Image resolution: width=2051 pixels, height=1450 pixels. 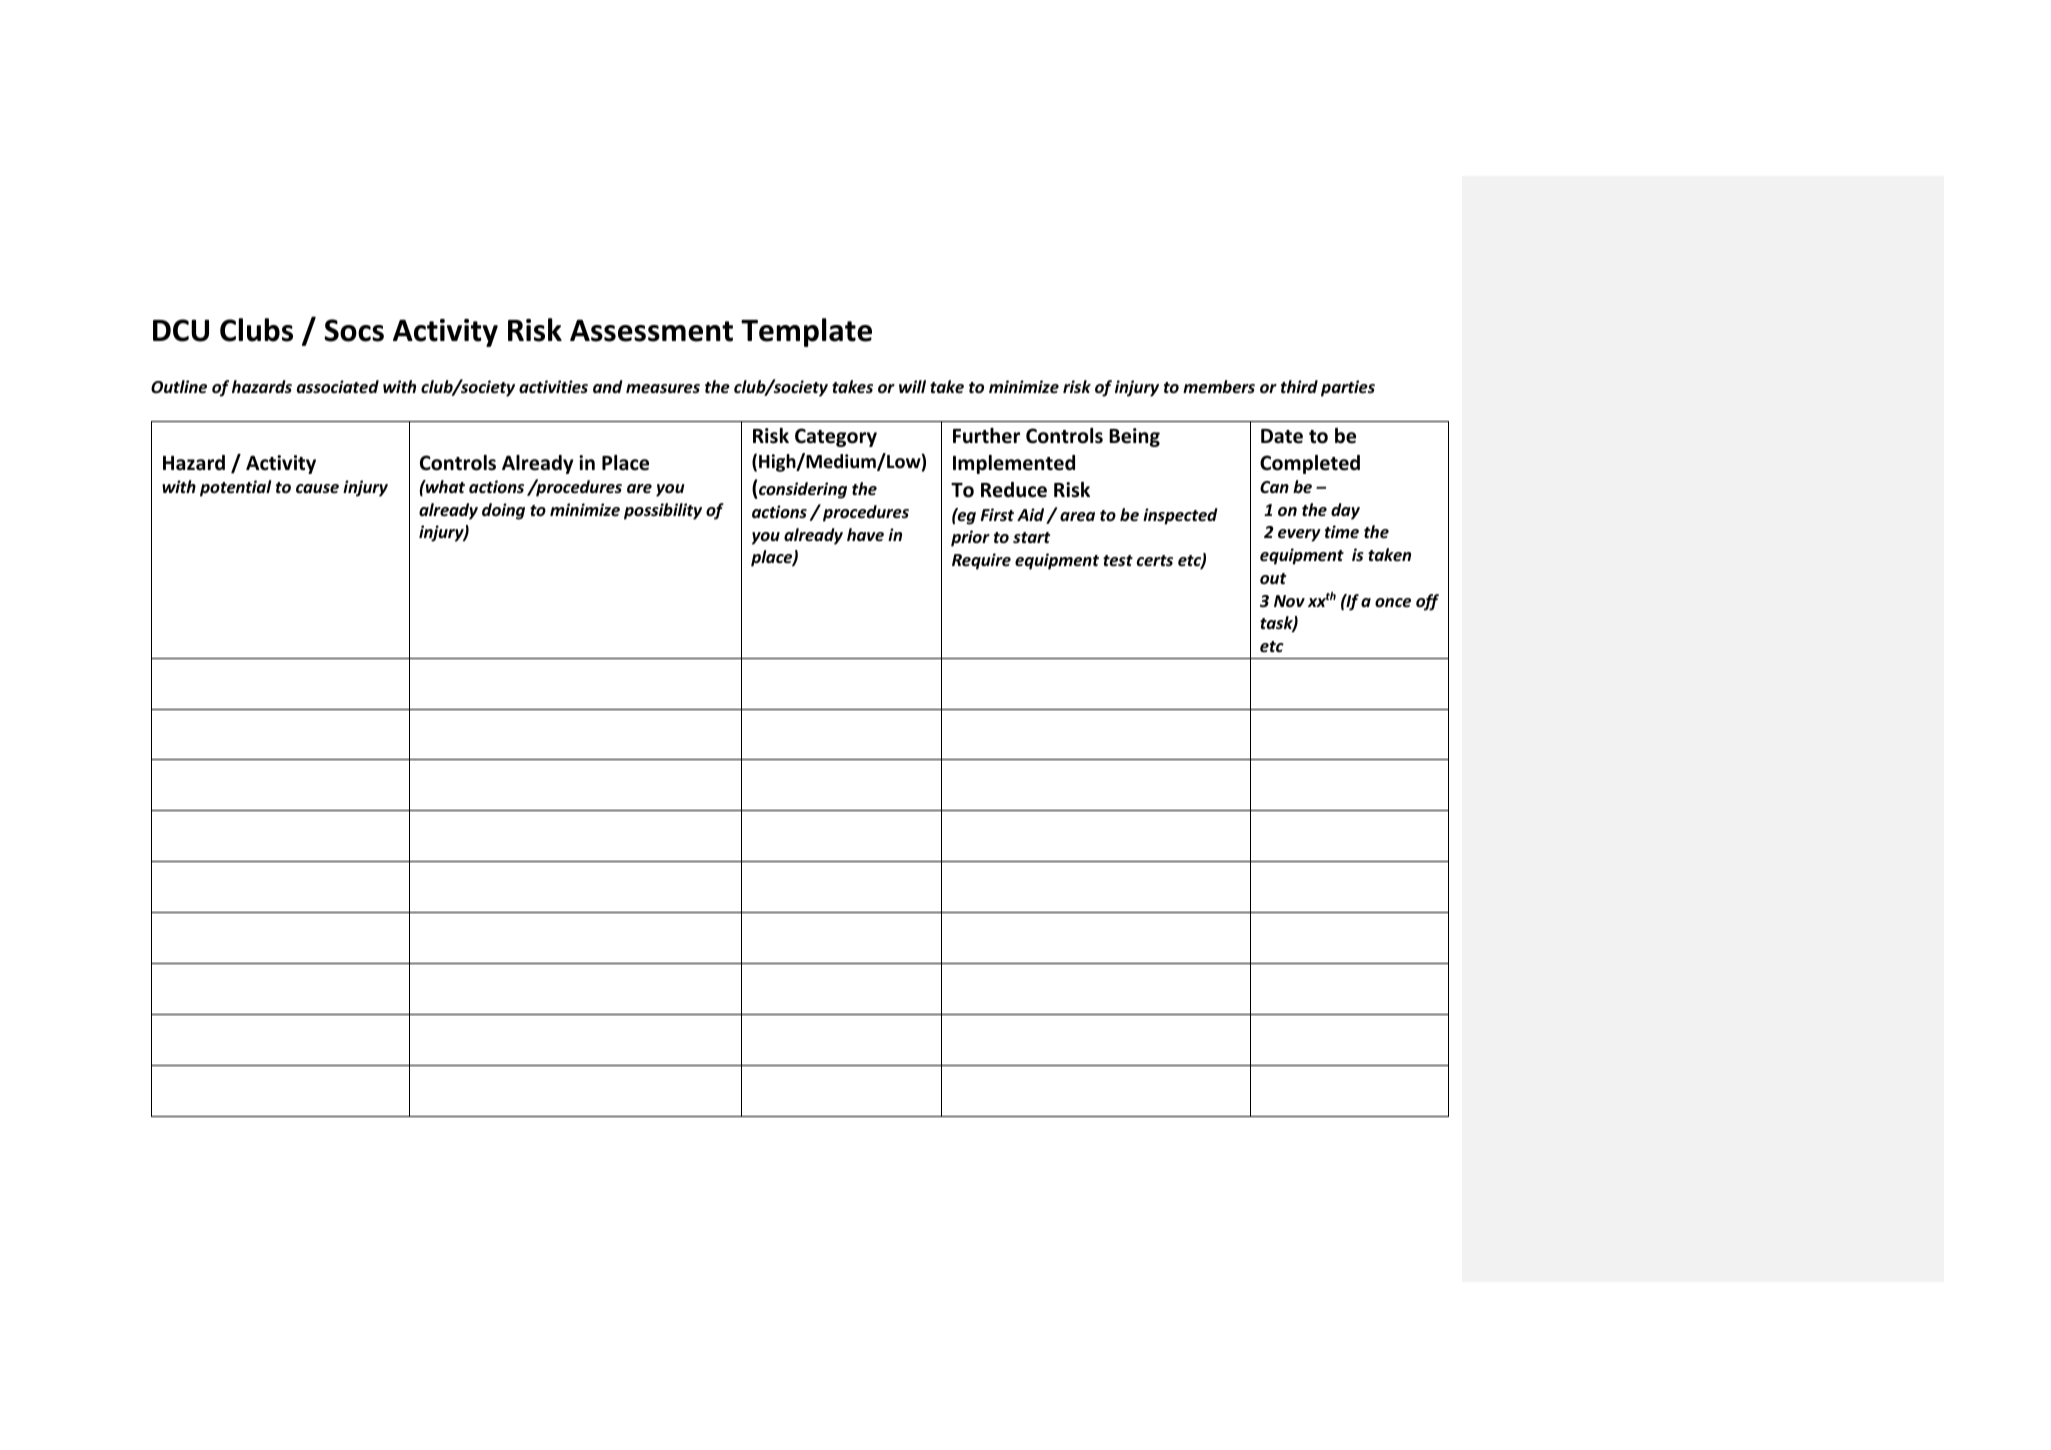 I want to click on associated, so click(x=338, y=387).
